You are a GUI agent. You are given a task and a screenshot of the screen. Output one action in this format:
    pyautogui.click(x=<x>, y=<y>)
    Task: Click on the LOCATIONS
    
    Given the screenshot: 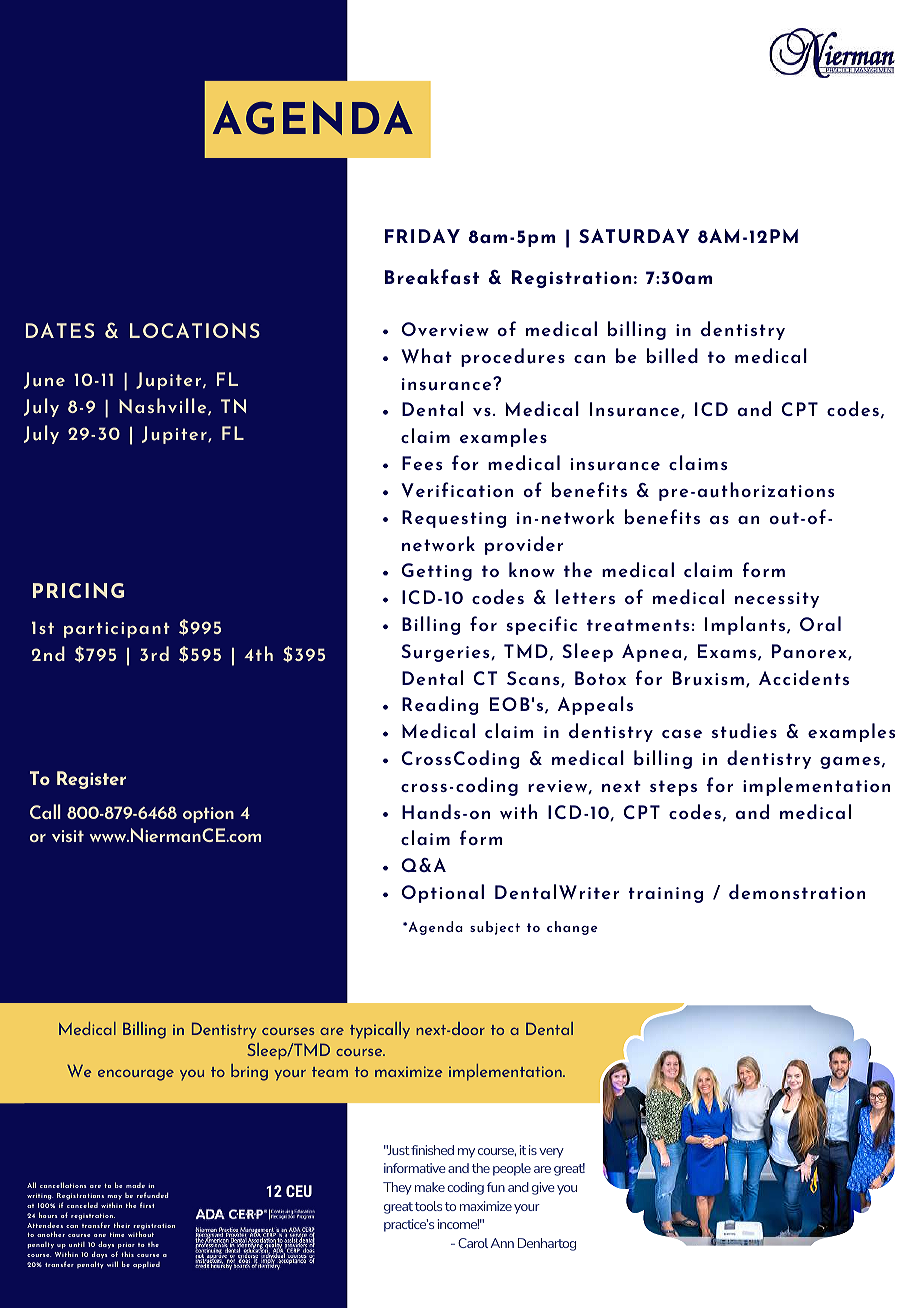 What is the action you would take?
    pyautogui.click(x=195, y=330)
